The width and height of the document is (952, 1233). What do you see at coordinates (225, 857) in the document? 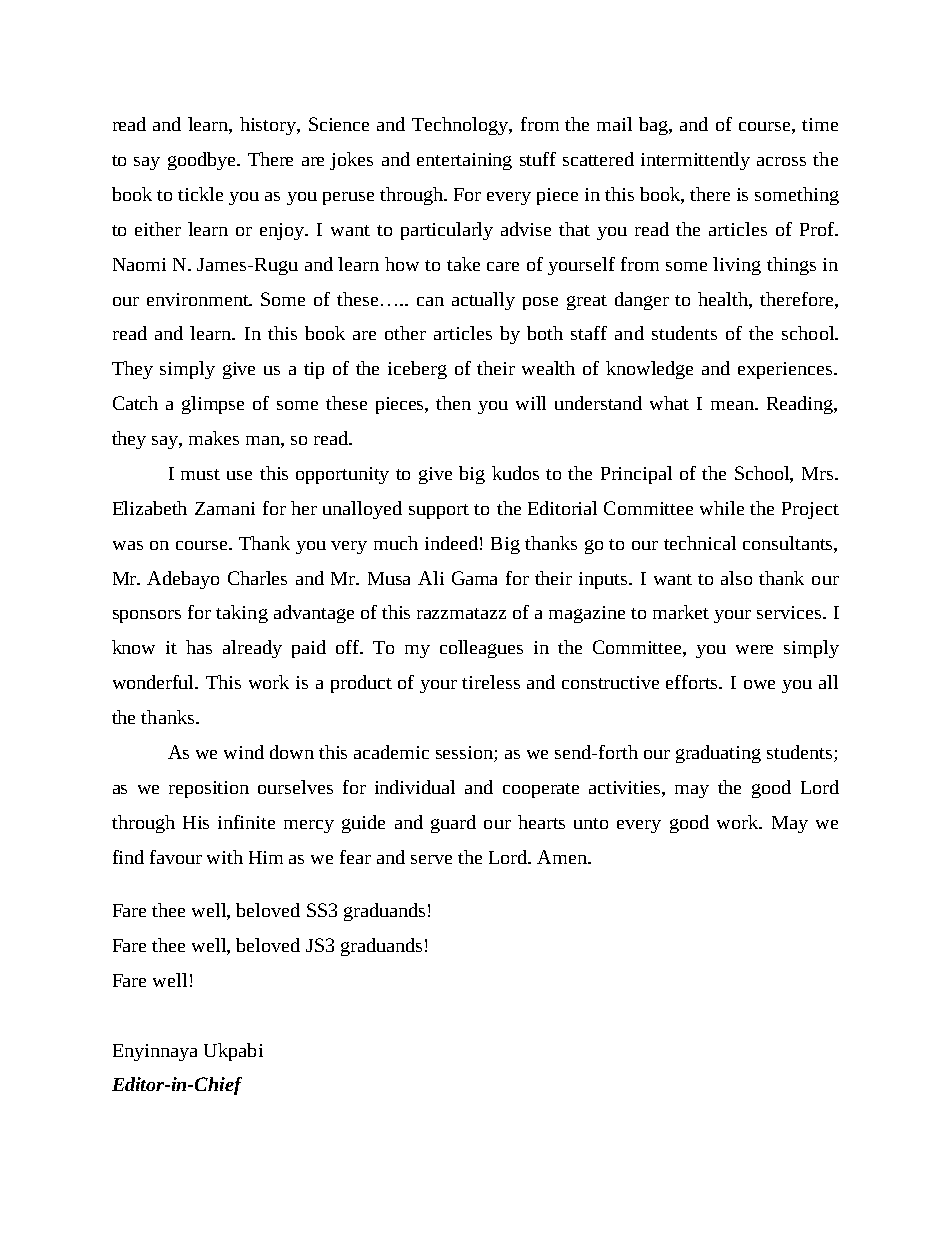
I see `with` at bounding box center [225, 857].
